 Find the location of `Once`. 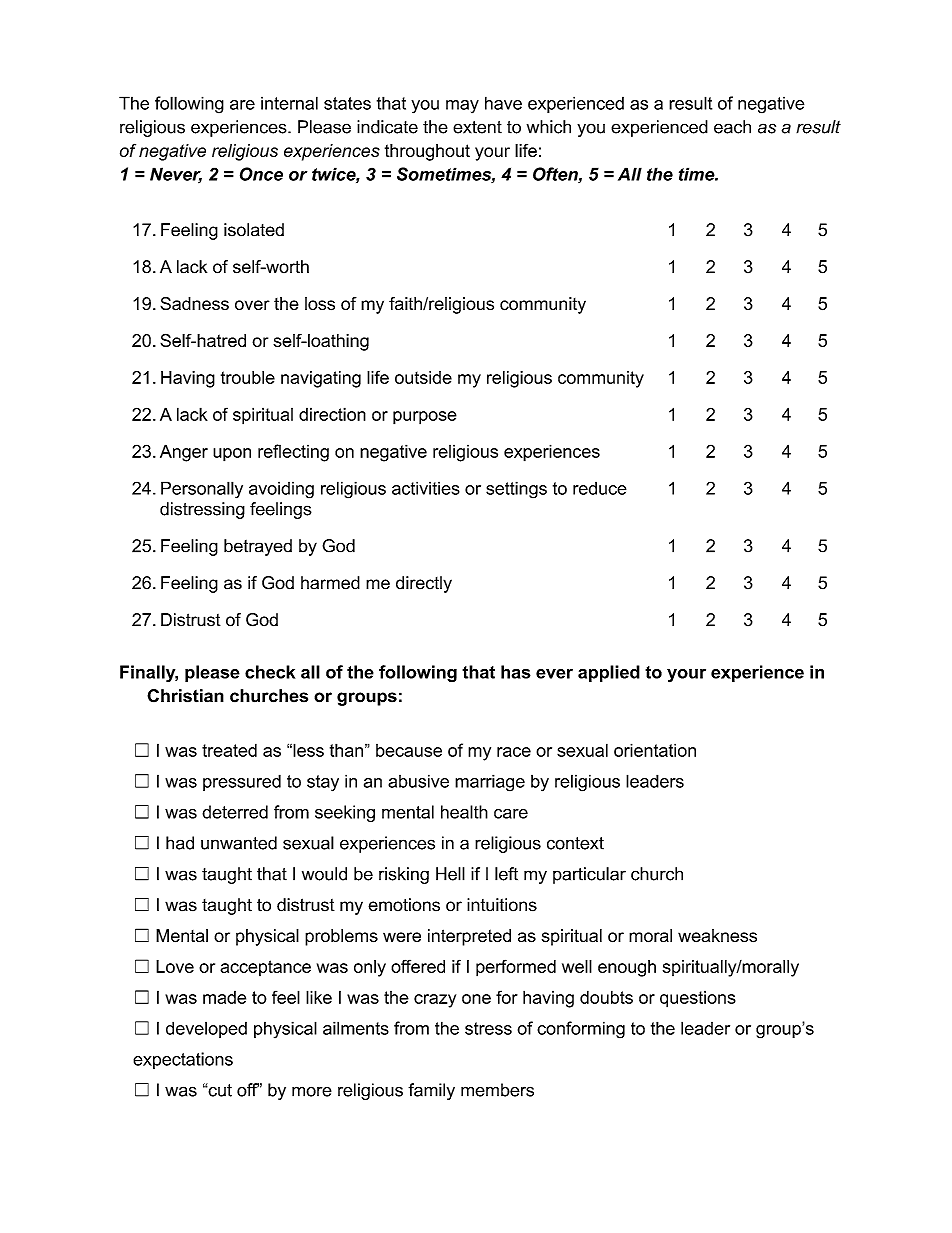

Once is located at coordinates (261, 174).
